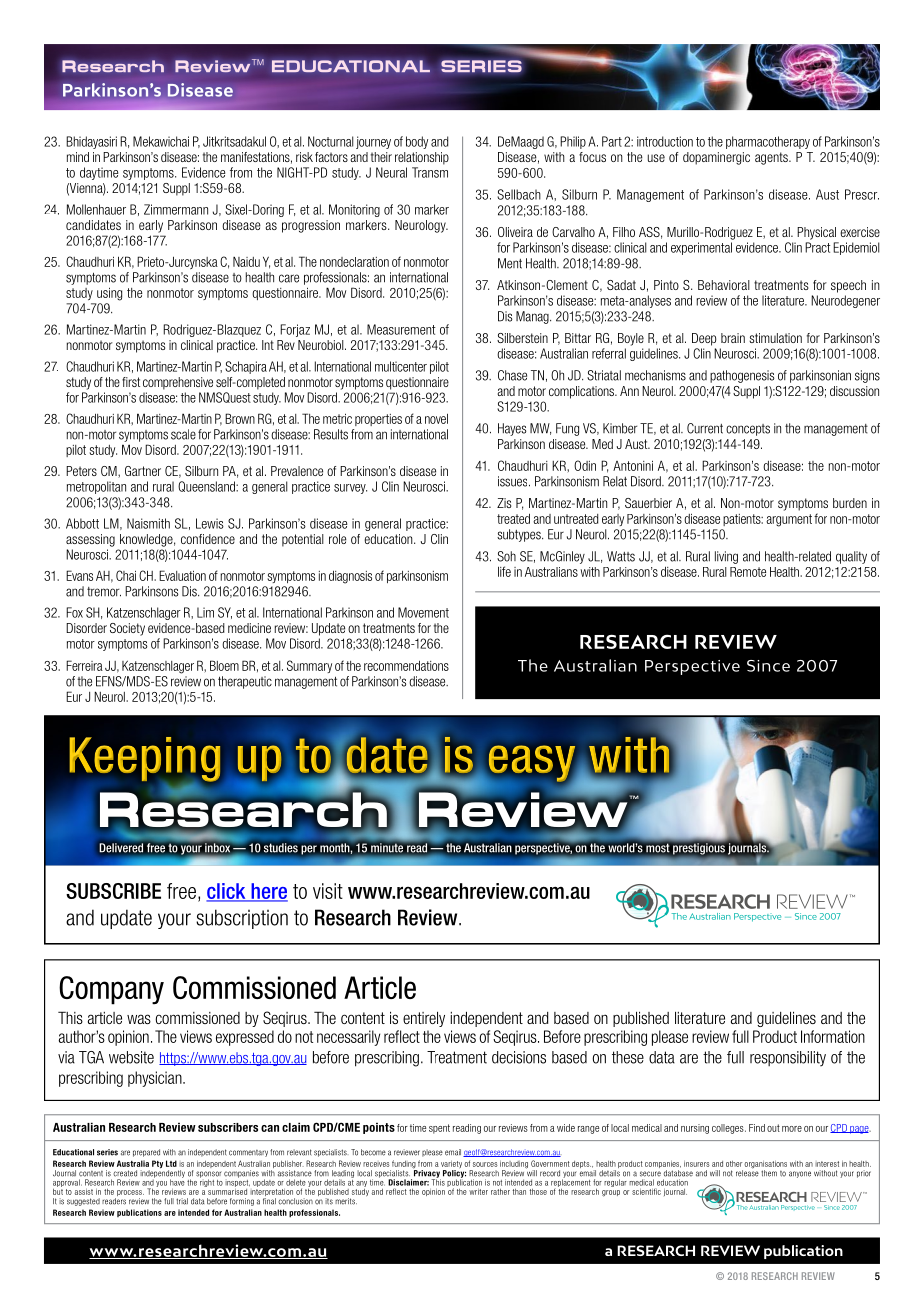 This screenshot has width=924, height=1308. Describe the element at coordinates (127, 629) in the screenshot. I see `Society` at that location.
